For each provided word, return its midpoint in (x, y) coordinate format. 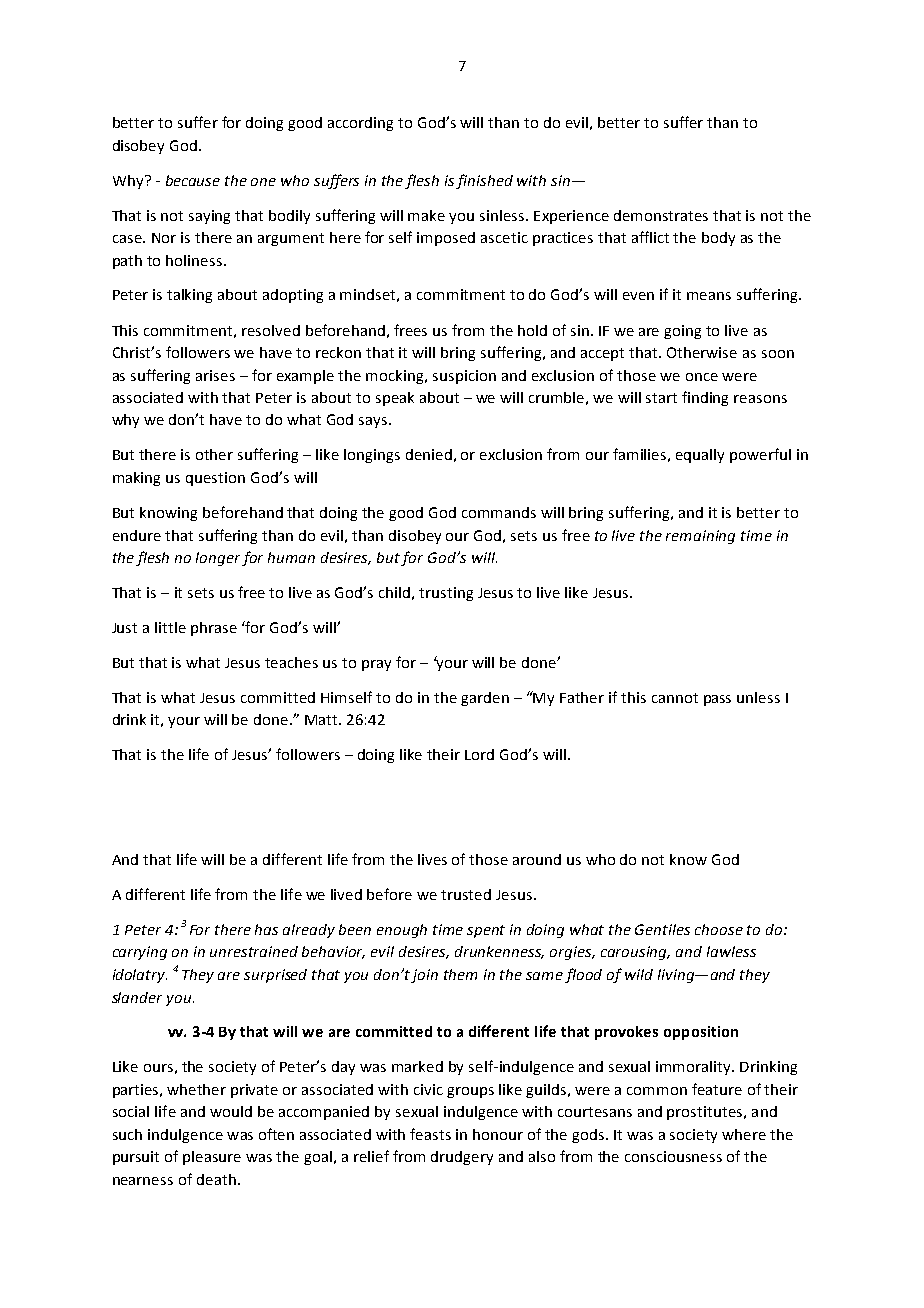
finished (484, 181)
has (266, 929)
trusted (466, 894)
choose (719, 929)
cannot (675, 698)
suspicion (464, 377)
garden (485, 699)
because (193, 180)
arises (215, 375)
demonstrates (661, 215)
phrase (214, 629)
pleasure (212, 1158)
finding (705, 398)
